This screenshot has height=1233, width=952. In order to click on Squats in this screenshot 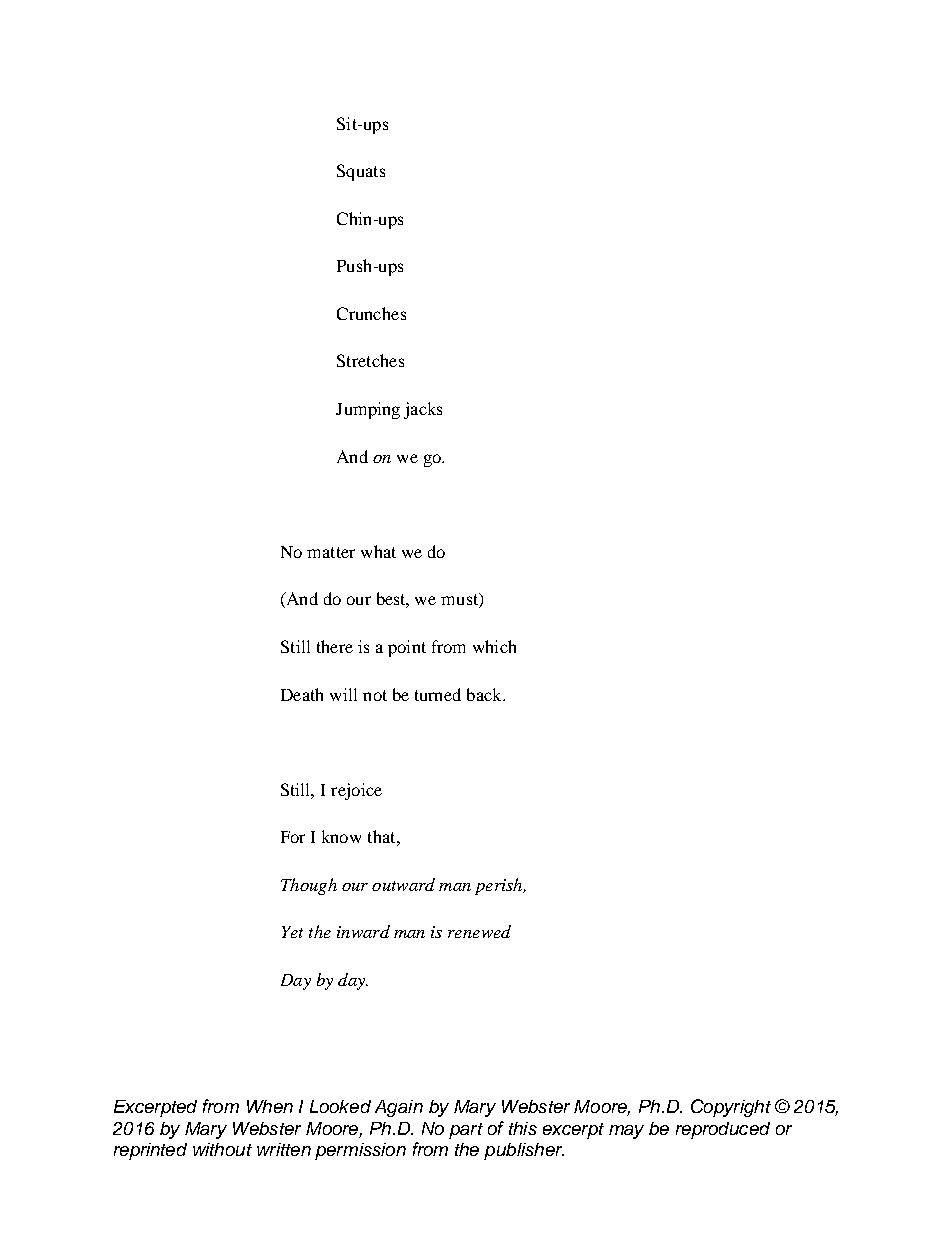, I will do `click(361, 172)`.
